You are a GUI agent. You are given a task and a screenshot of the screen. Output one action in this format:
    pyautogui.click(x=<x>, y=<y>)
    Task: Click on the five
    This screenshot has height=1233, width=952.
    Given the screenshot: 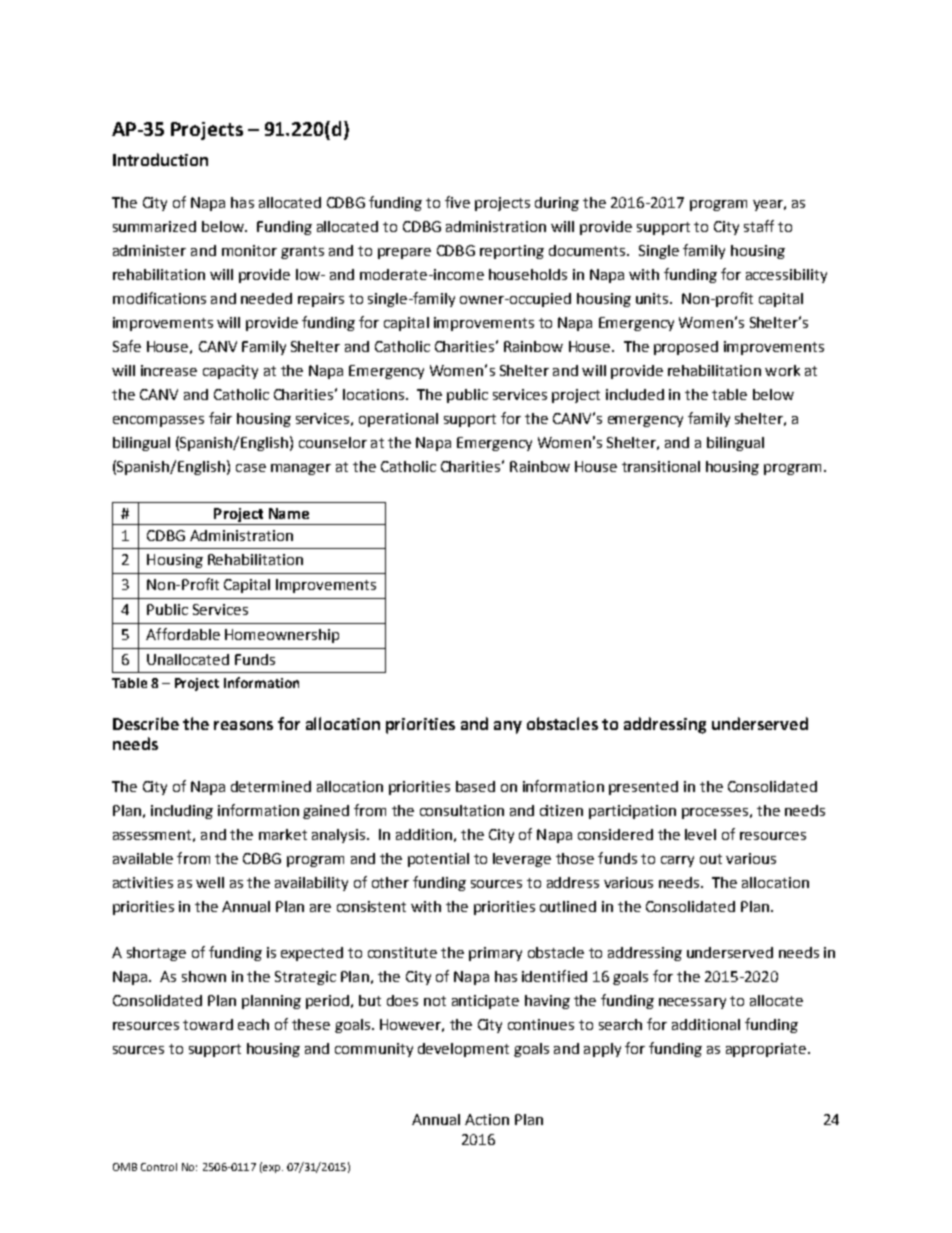 What is the action you would take?
    pyautogui.click(x=457, y=202)
